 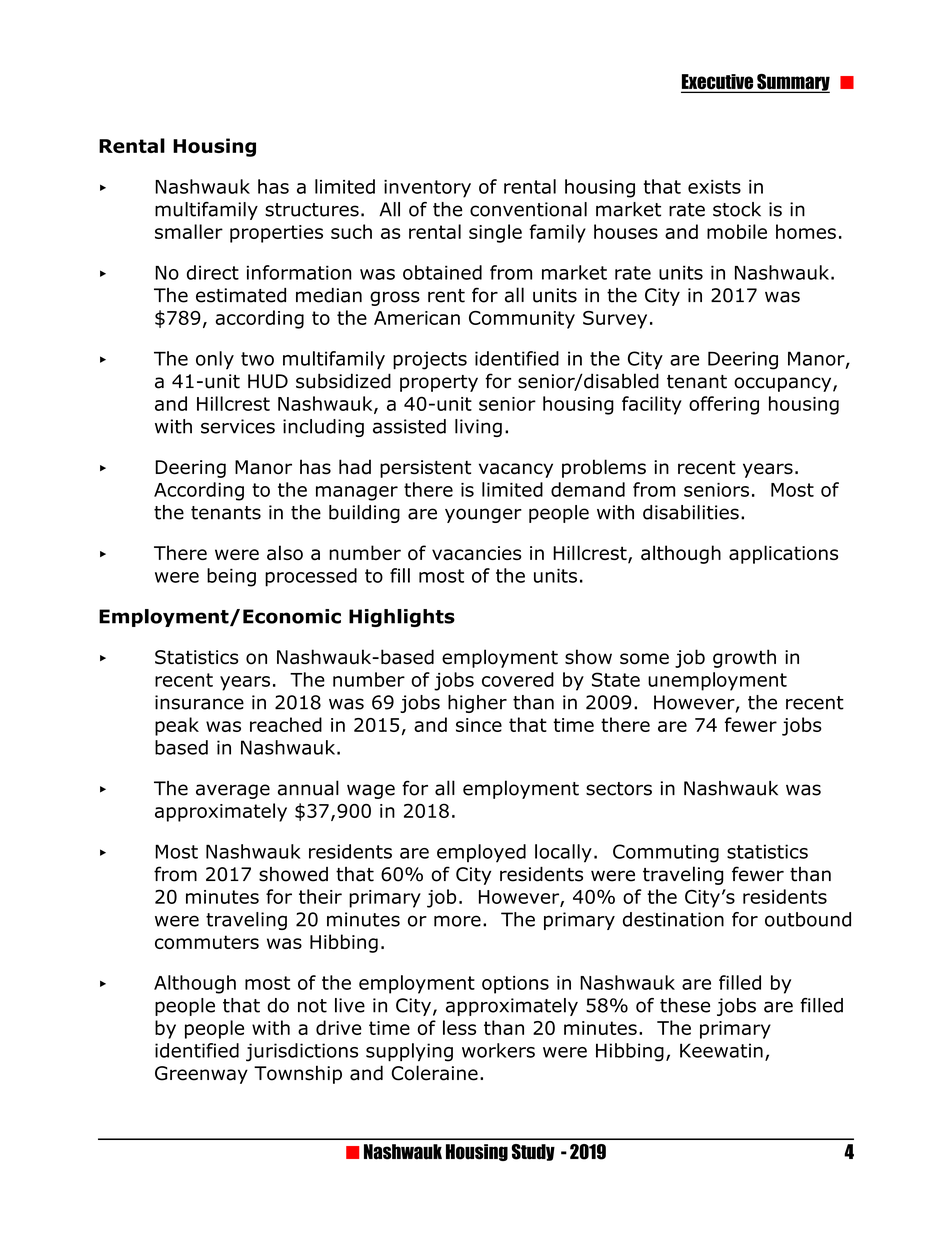 I want to click on Executive, so click(x=718, y=83).
